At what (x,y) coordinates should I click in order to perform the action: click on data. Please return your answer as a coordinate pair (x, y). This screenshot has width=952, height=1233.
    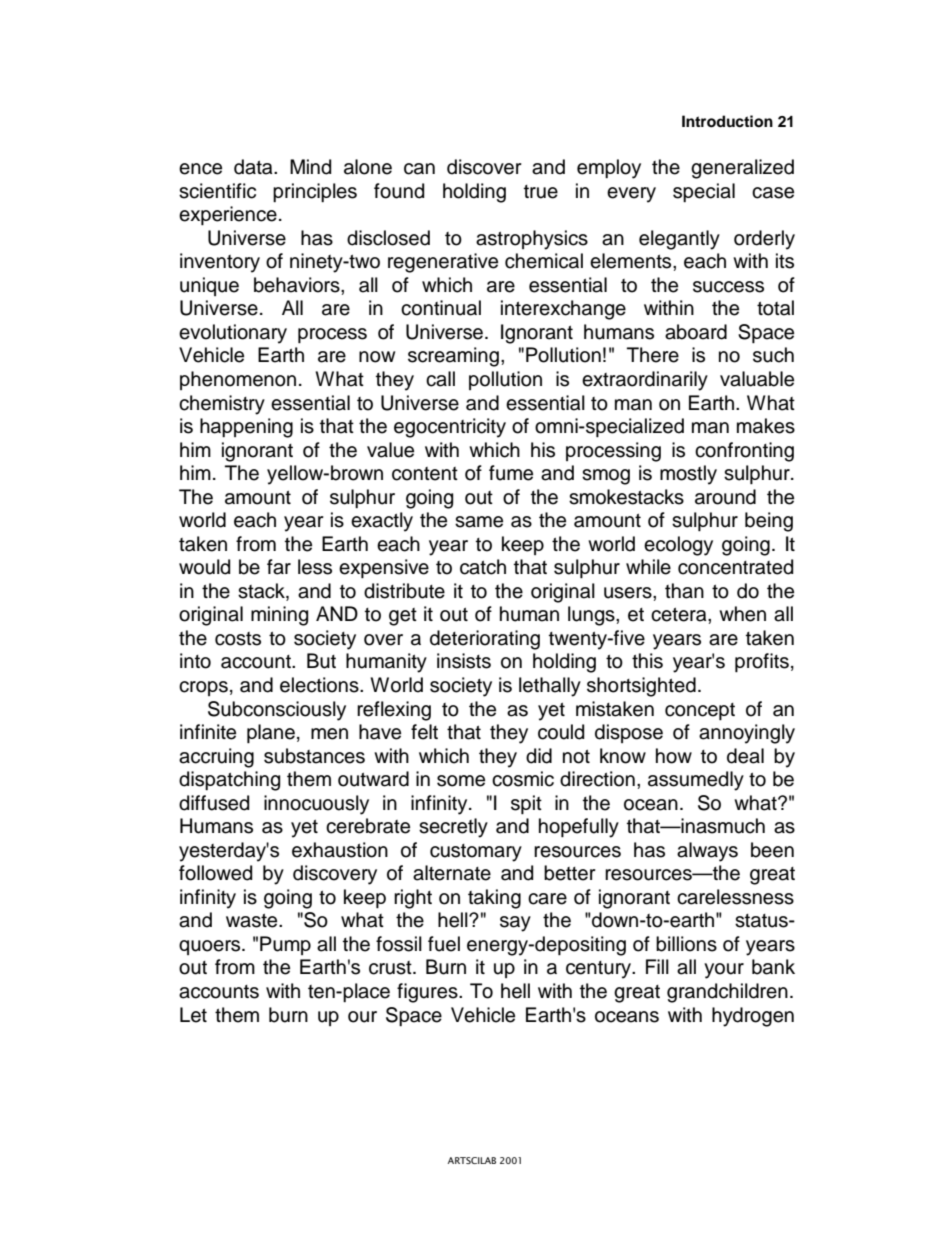
    Looking at the image, I should click on (254, 167).
